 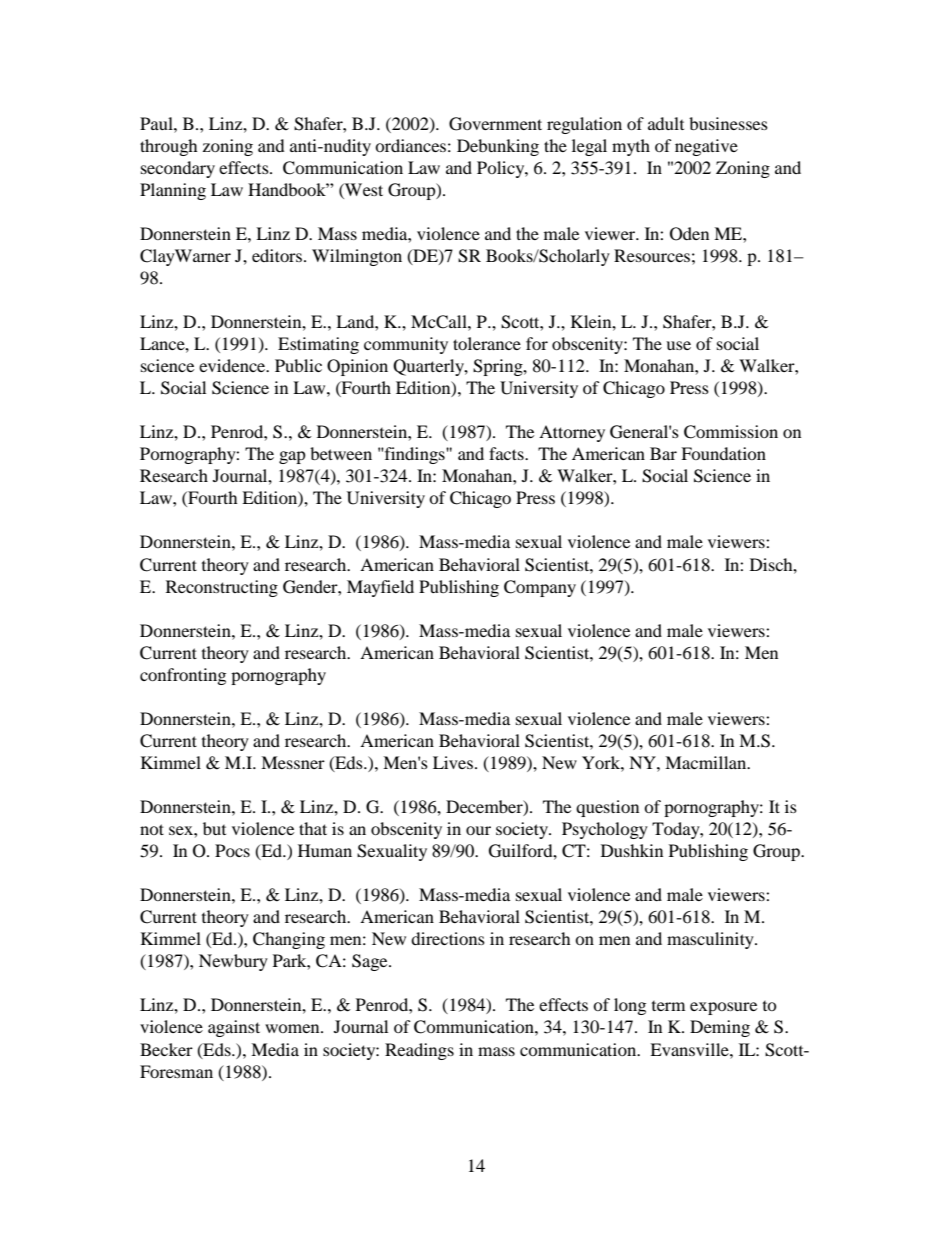 I want to click on Reconstructing, so click(x=222, y=588).
